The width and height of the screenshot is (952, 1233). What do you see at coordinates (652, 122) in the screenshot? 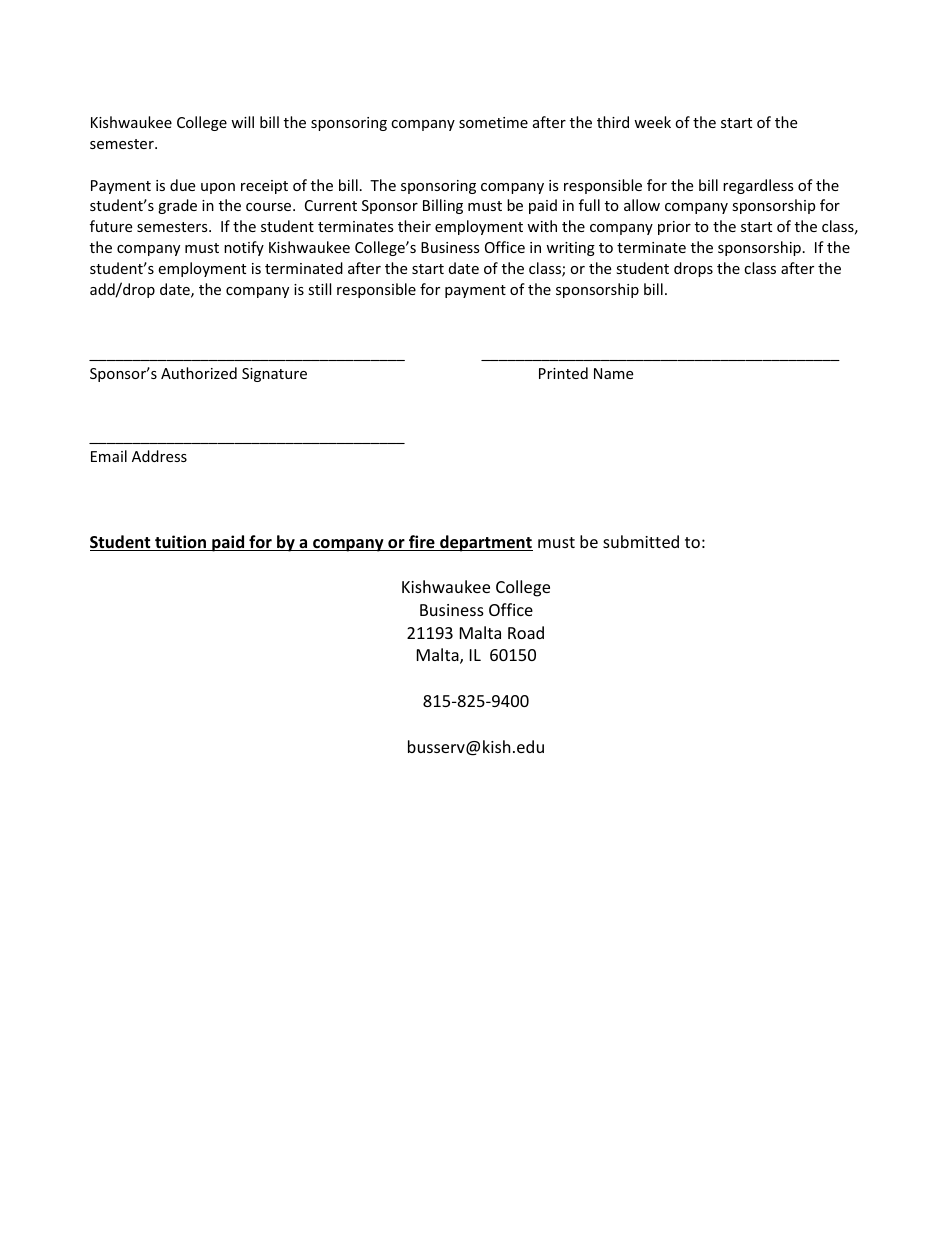
I see `week` at bounding box center [652, 122].
